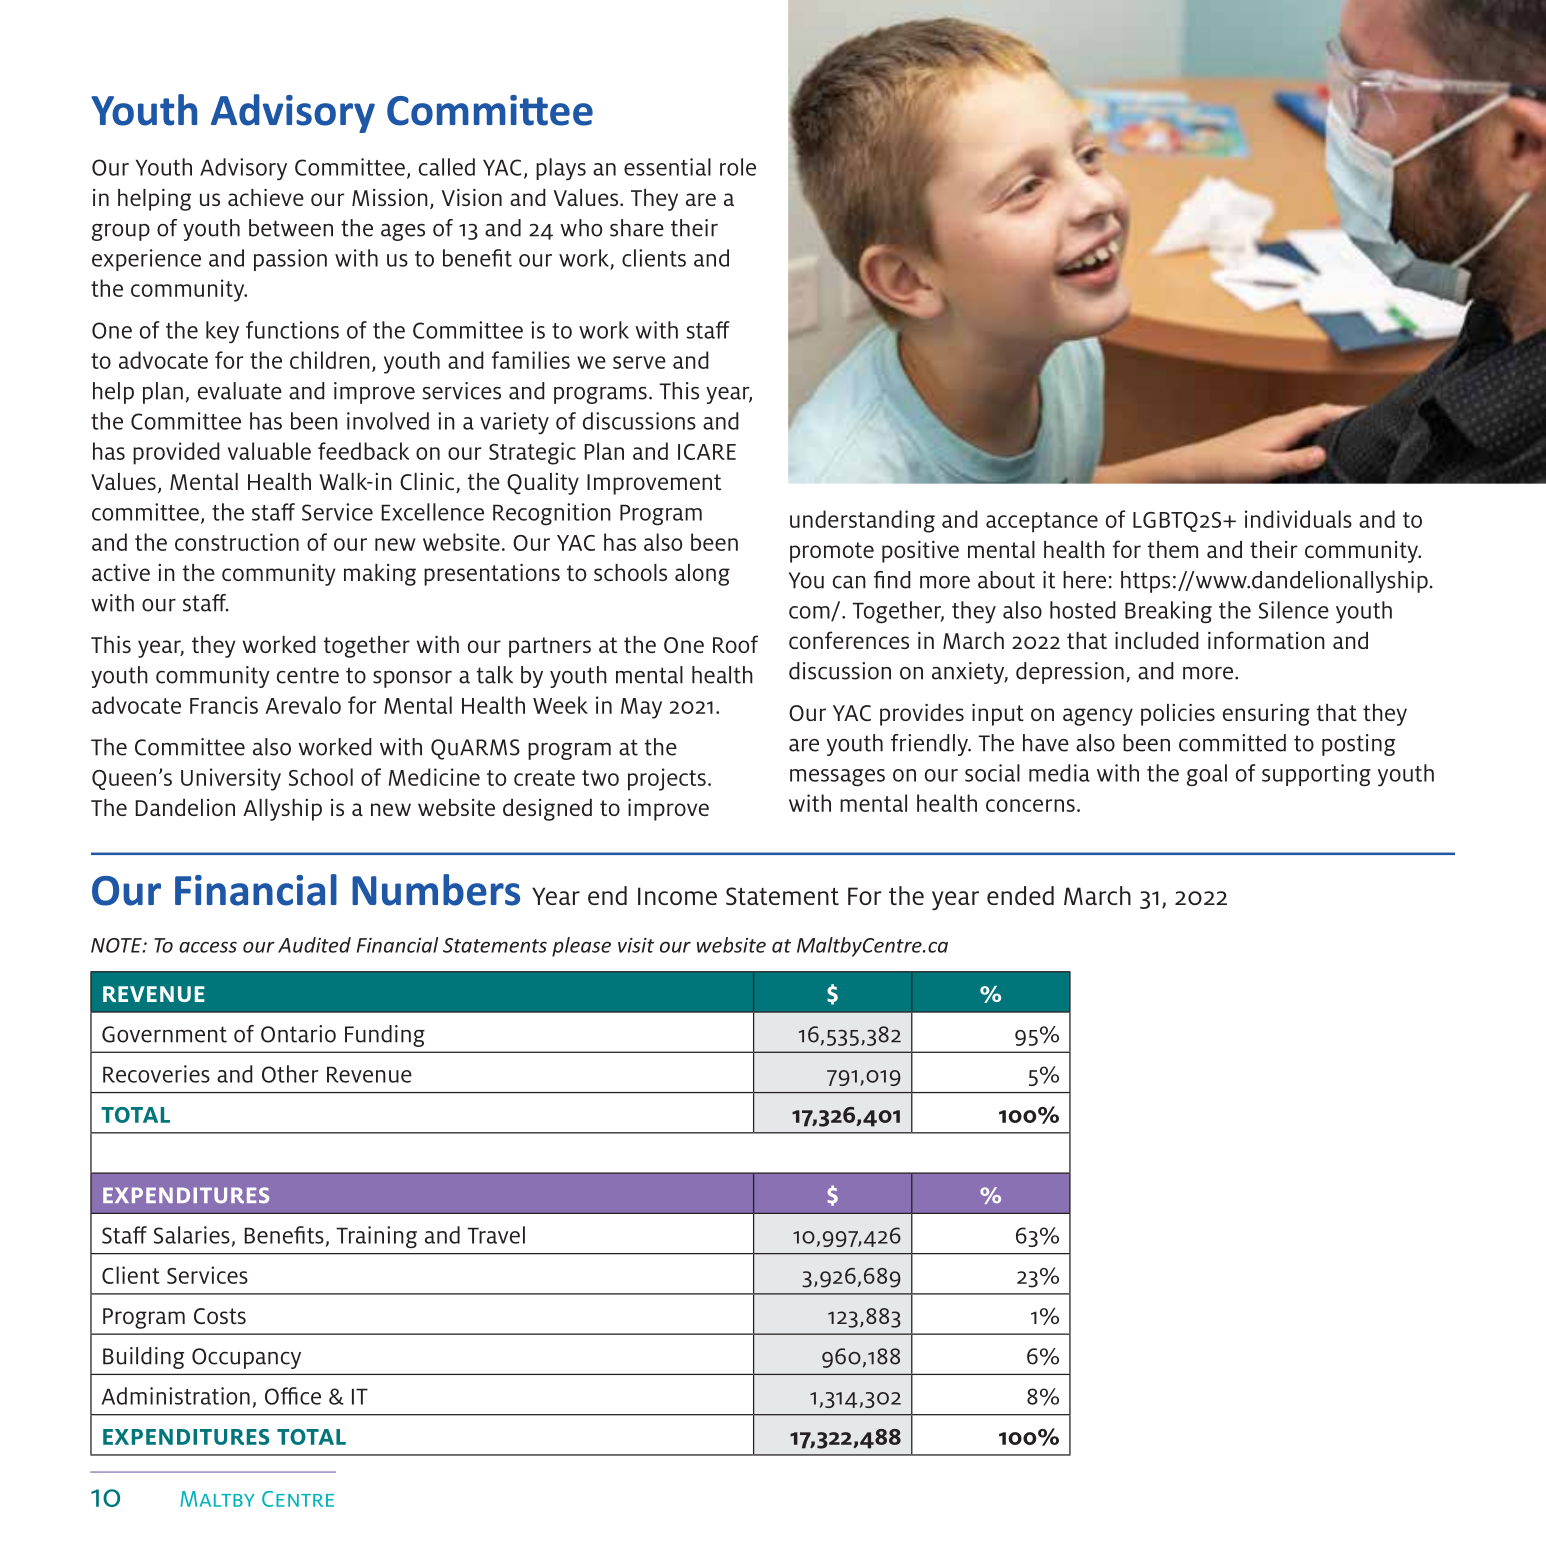 Image resolution: width=1546 pixels, height=1546 pixels. What do you see at coordinates (1207, 775) in the screenshot?
I see `goal` at bounding box center [1207, 775].
